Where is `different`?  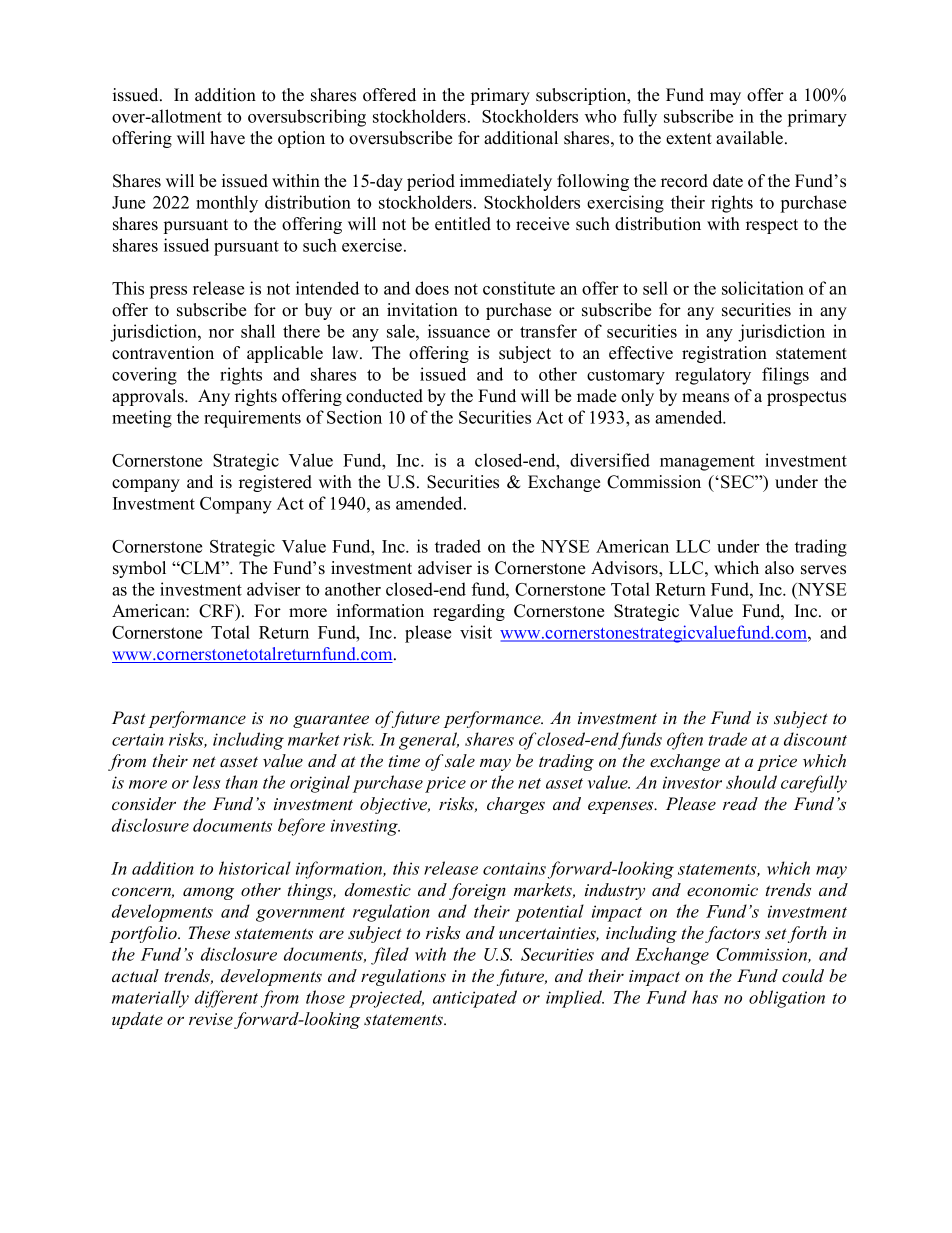
different is located at coordinates (226, 999).
